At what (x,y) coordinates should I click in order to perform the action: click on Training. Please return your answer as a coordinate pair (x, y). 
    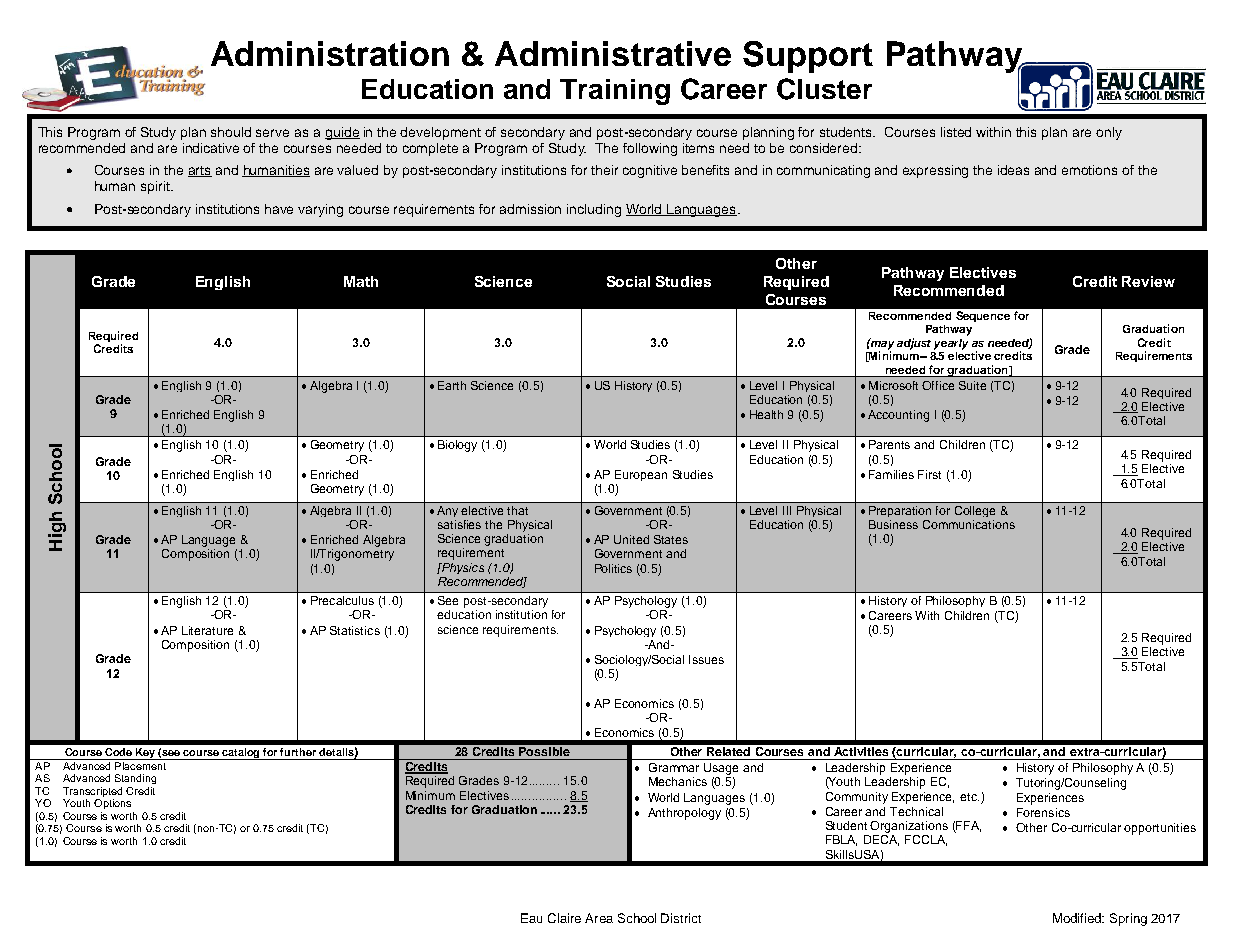
    Looking at the image, I should click on (615, 92).
